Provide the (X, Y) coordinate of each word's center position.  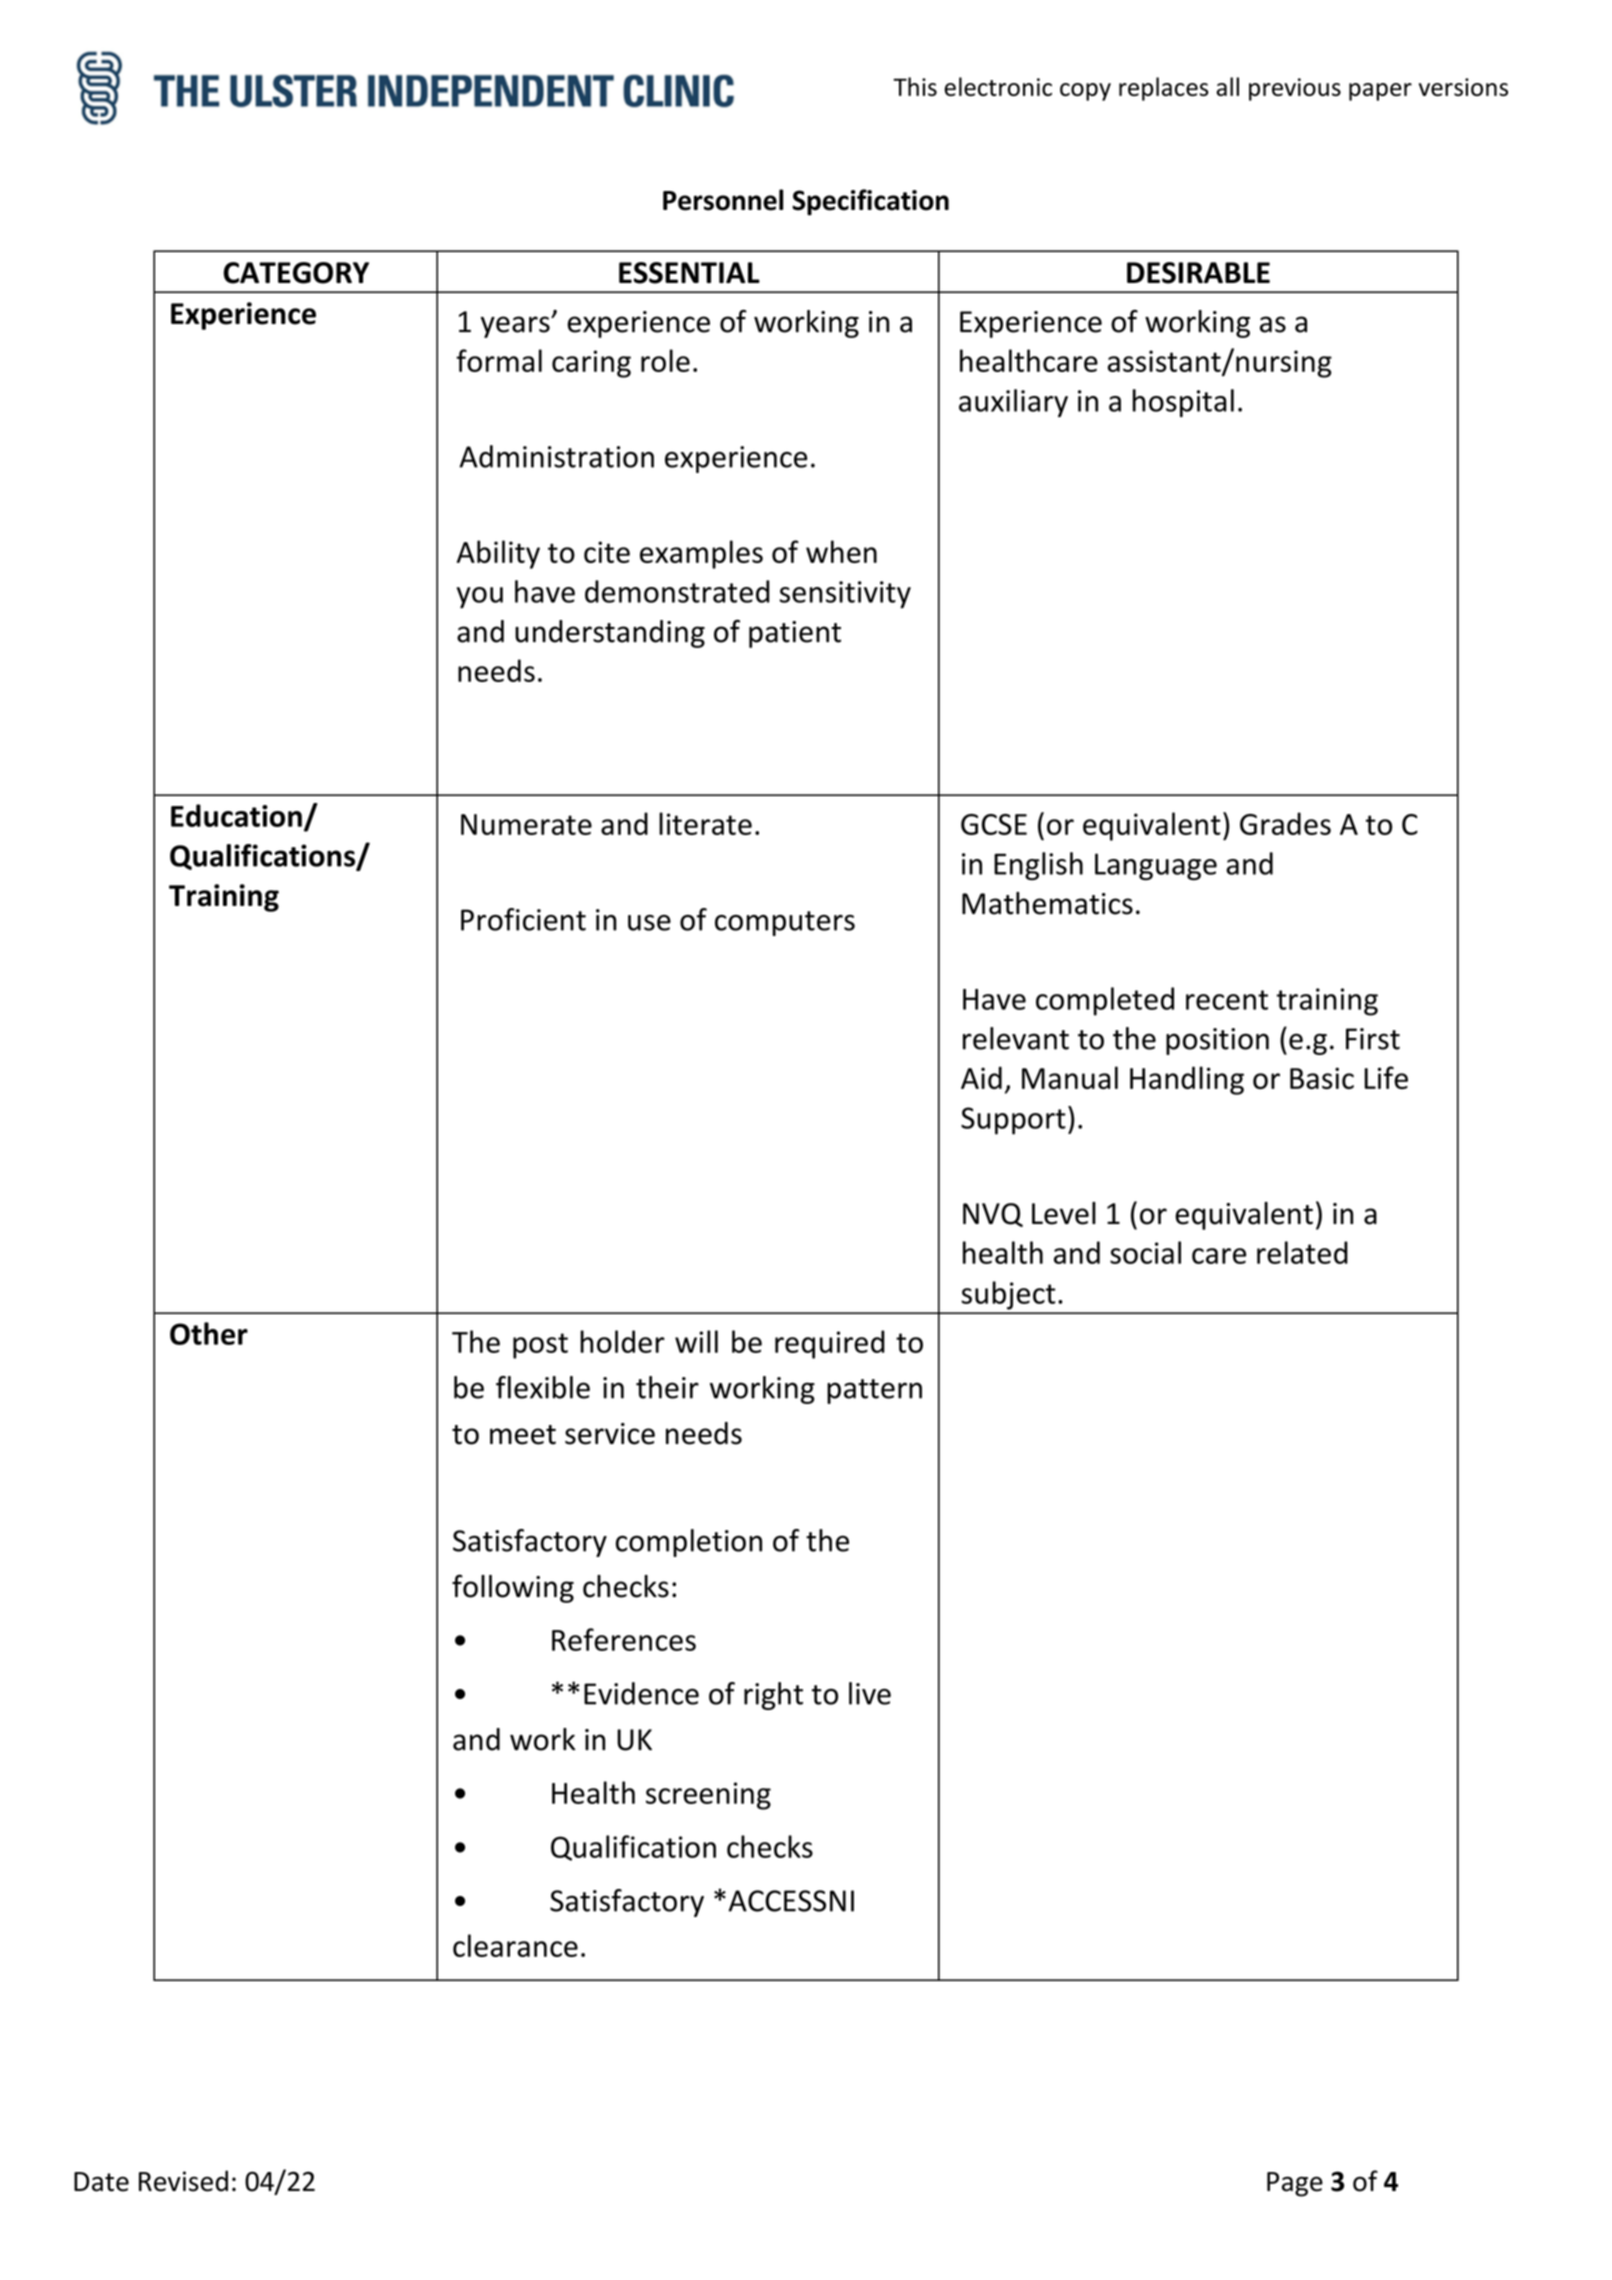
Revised (183, 2181)
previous (1295, 89)
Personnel (723, 200)
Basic (1322, 1078)
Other (209, 1333)
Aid (981, 1077)
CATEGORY (296, 273)
